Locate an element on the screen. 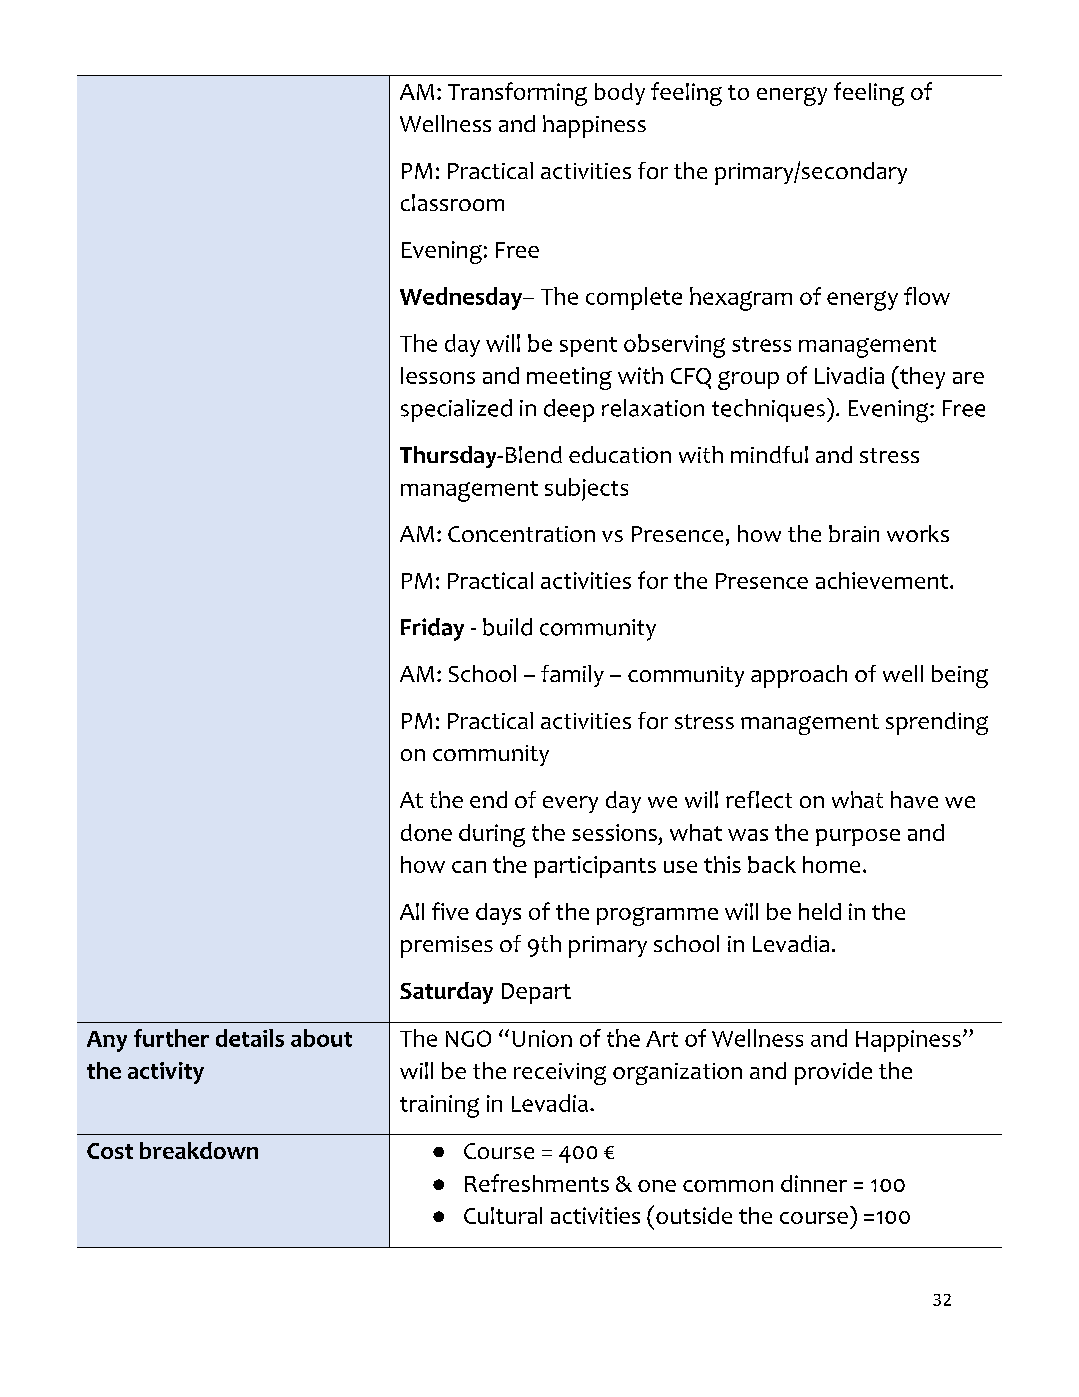 Image resolution: width=1079 pixels, height=1397 pixels. they is located at coordinates (921, 377).
